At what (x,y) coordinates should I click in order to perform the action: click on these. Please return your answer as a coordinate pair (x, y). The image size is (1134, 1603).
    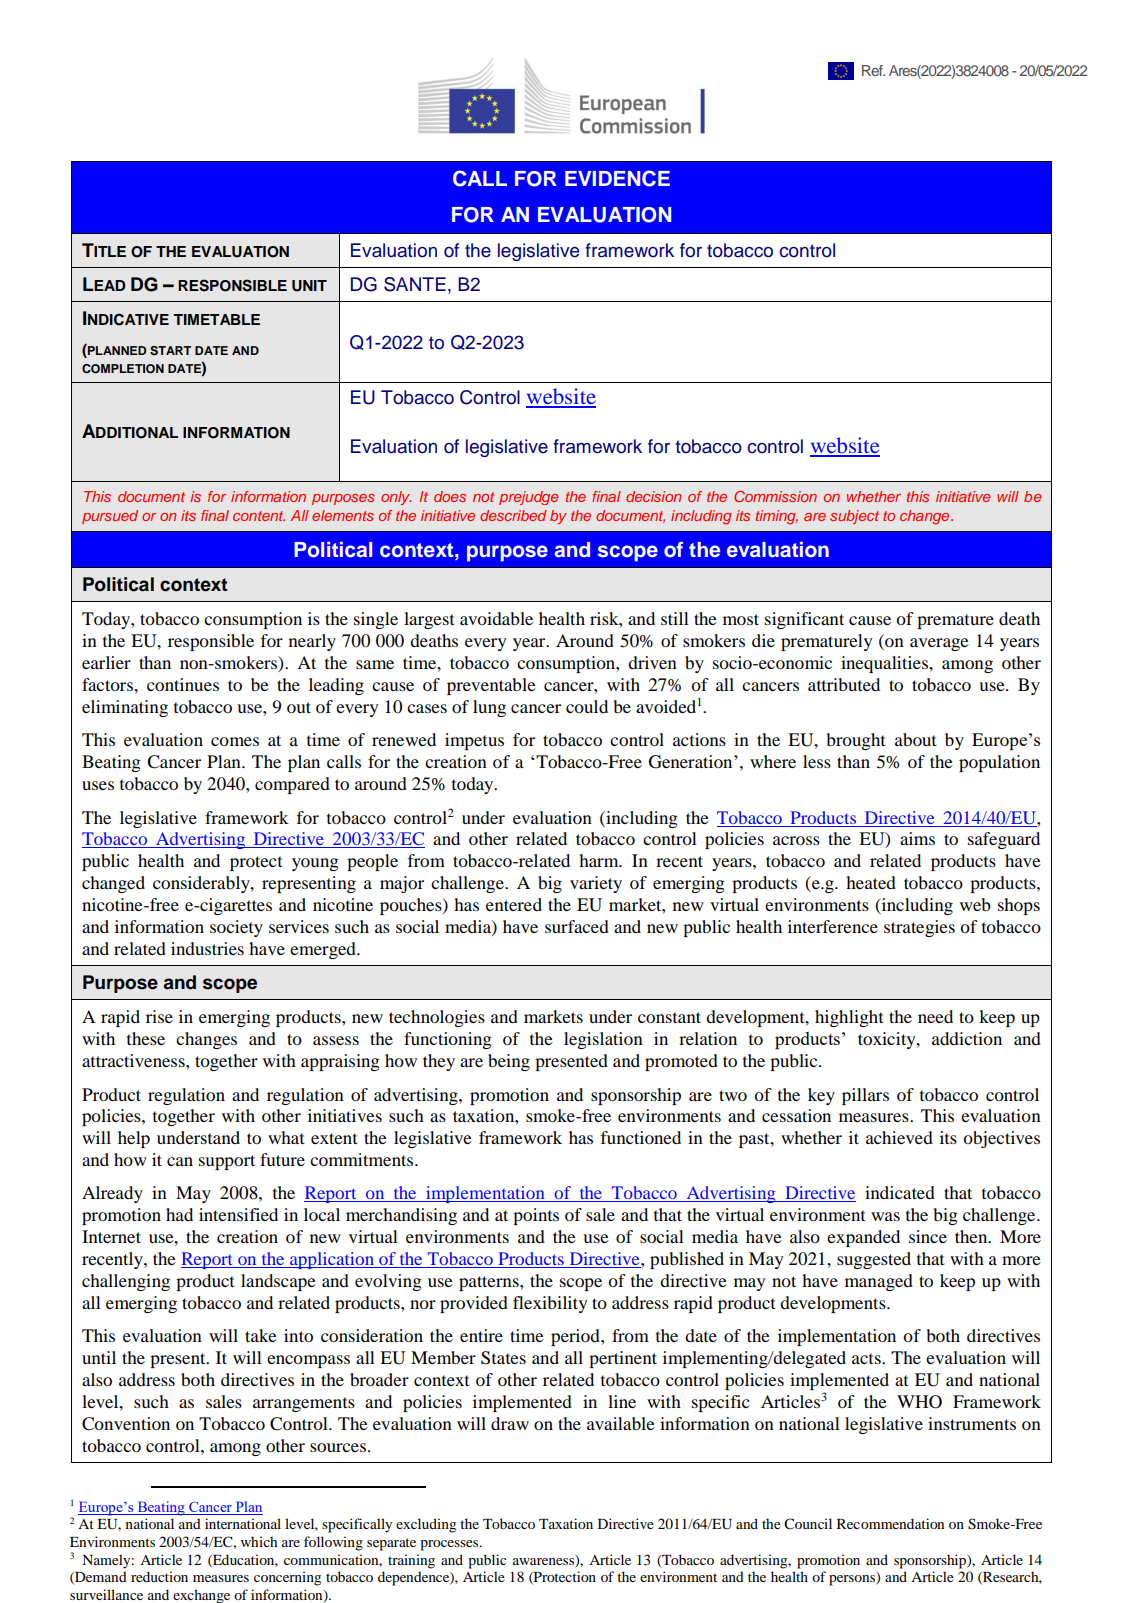
    Looking at the image, I should click on (146, 1038).
